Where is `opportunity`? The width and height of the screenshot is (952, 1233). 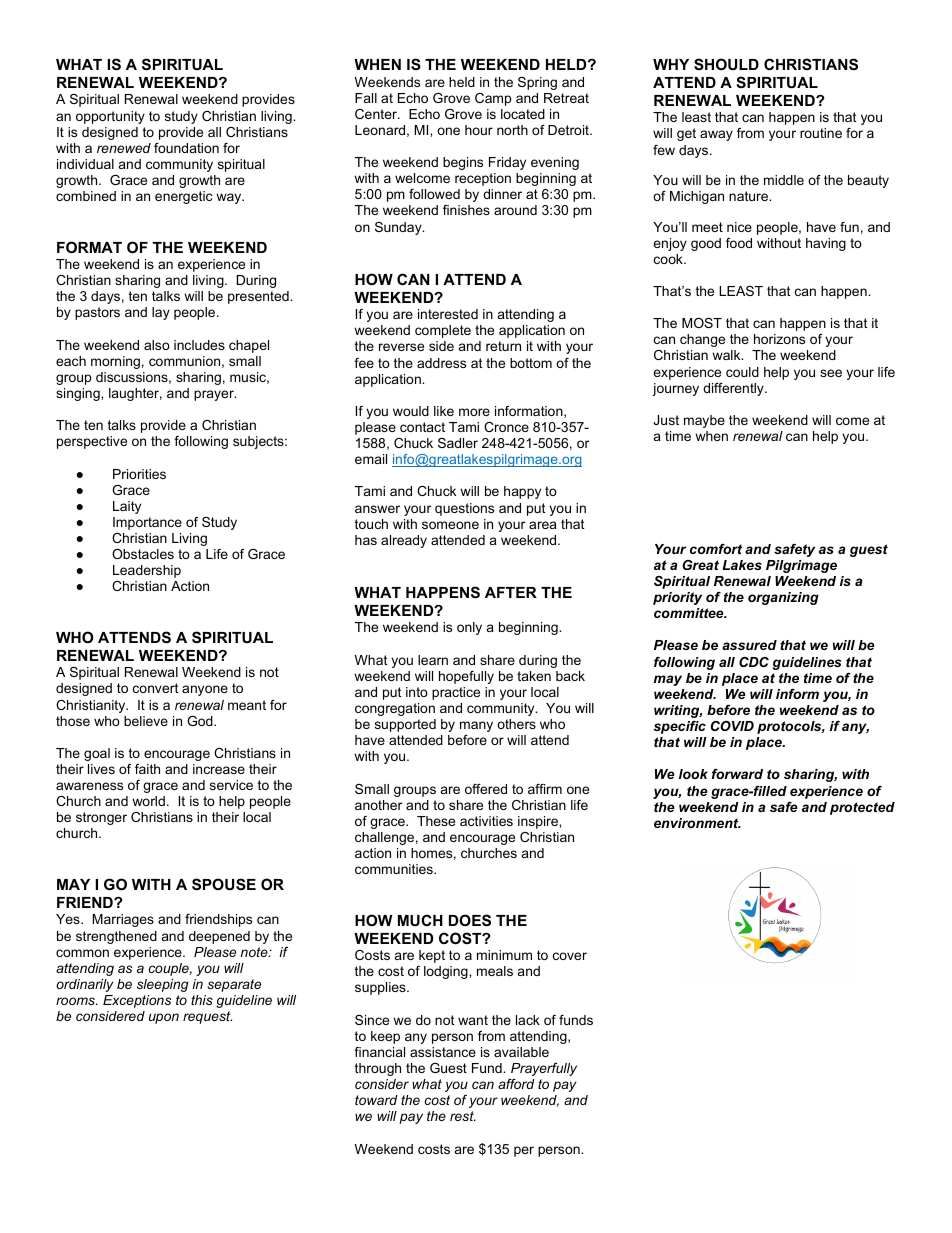
opportunity is located at coordinates (110, 117).
